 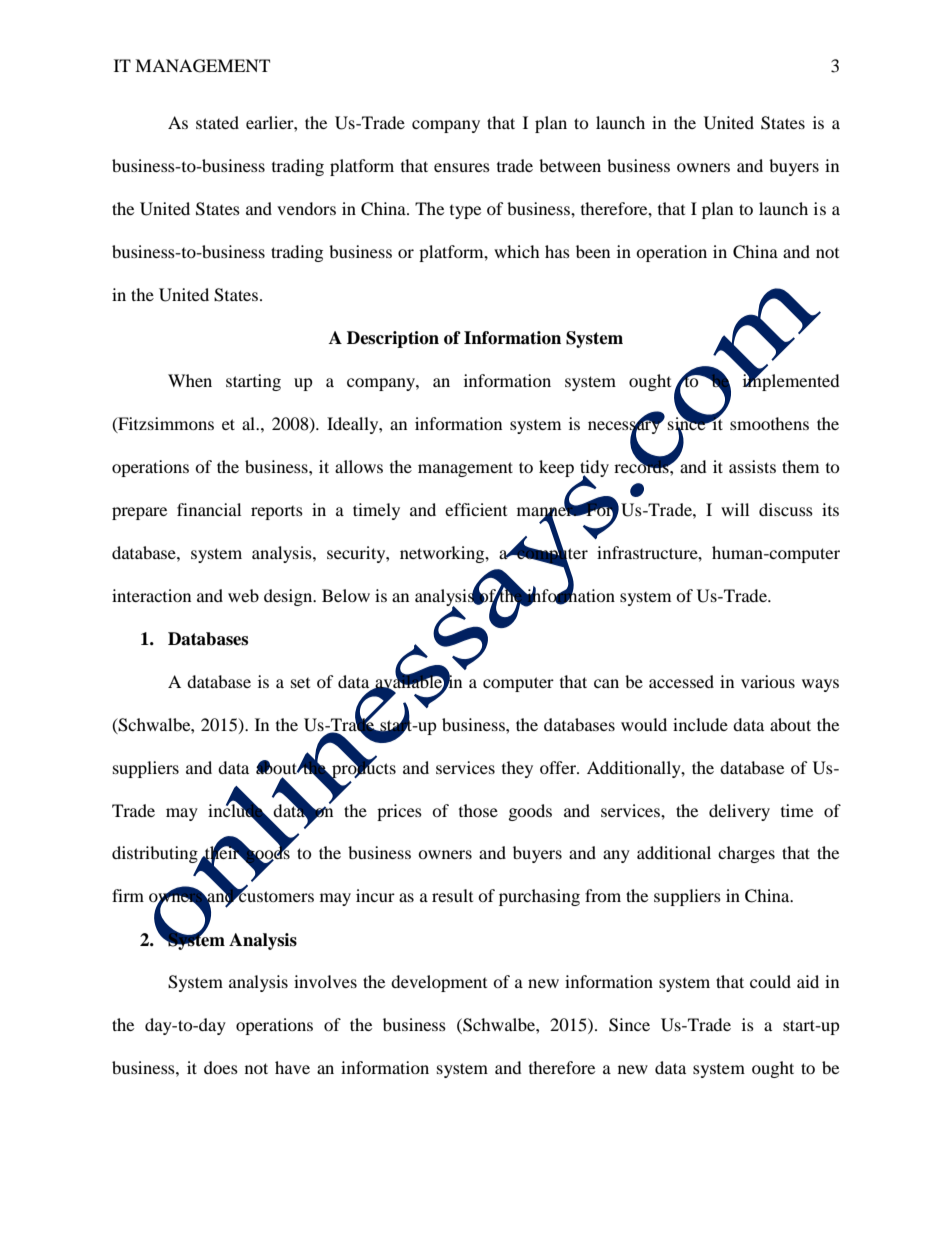 I want to click on firm, so click(x=128, y=895).
